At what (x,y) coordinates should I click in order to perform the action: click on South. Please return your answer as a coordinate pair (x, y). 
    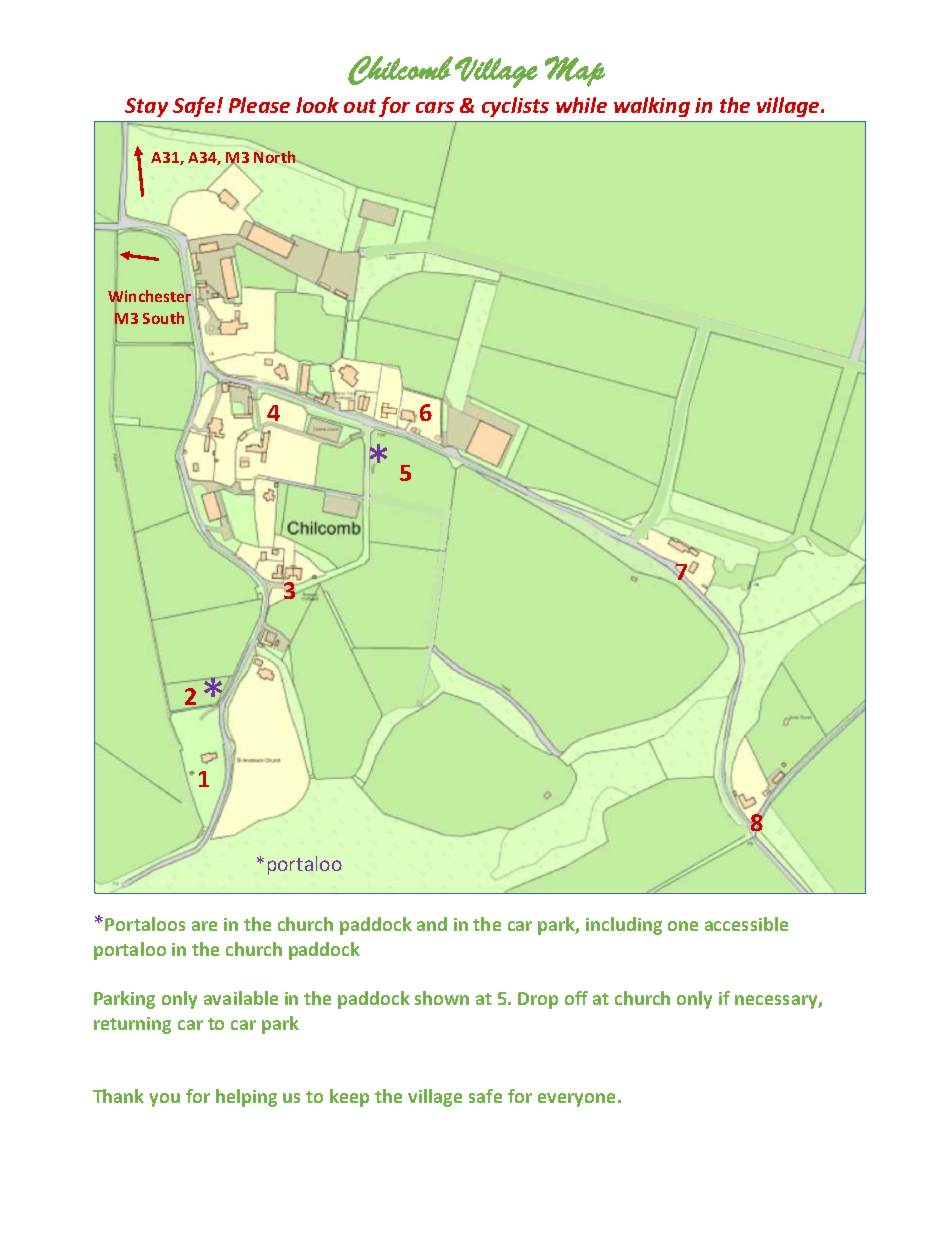
    Looking at the image, I should click on (163, 318).
